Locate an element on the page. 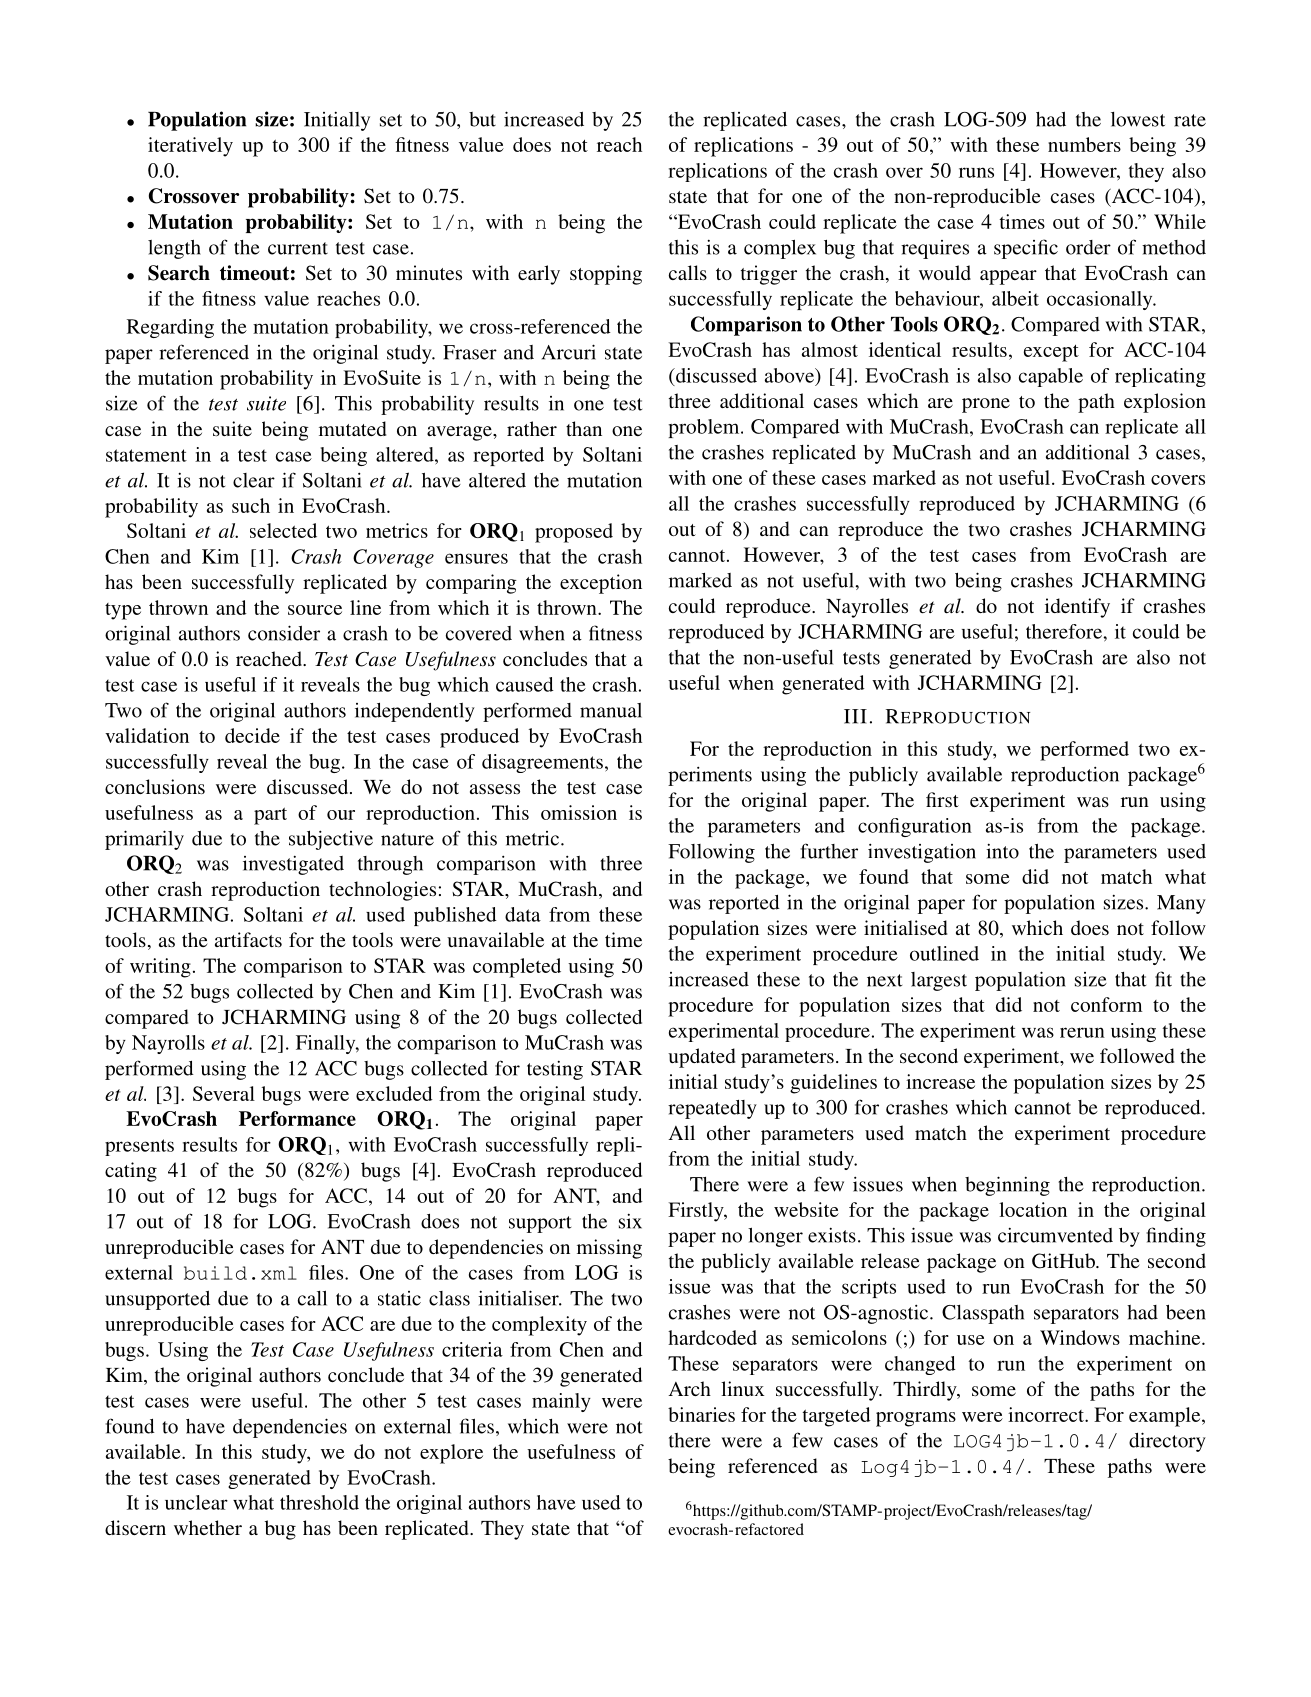 Image resolution: width=1311 pixels, height=1697 pixels. threshold is located at coordinates (319, 1502).
